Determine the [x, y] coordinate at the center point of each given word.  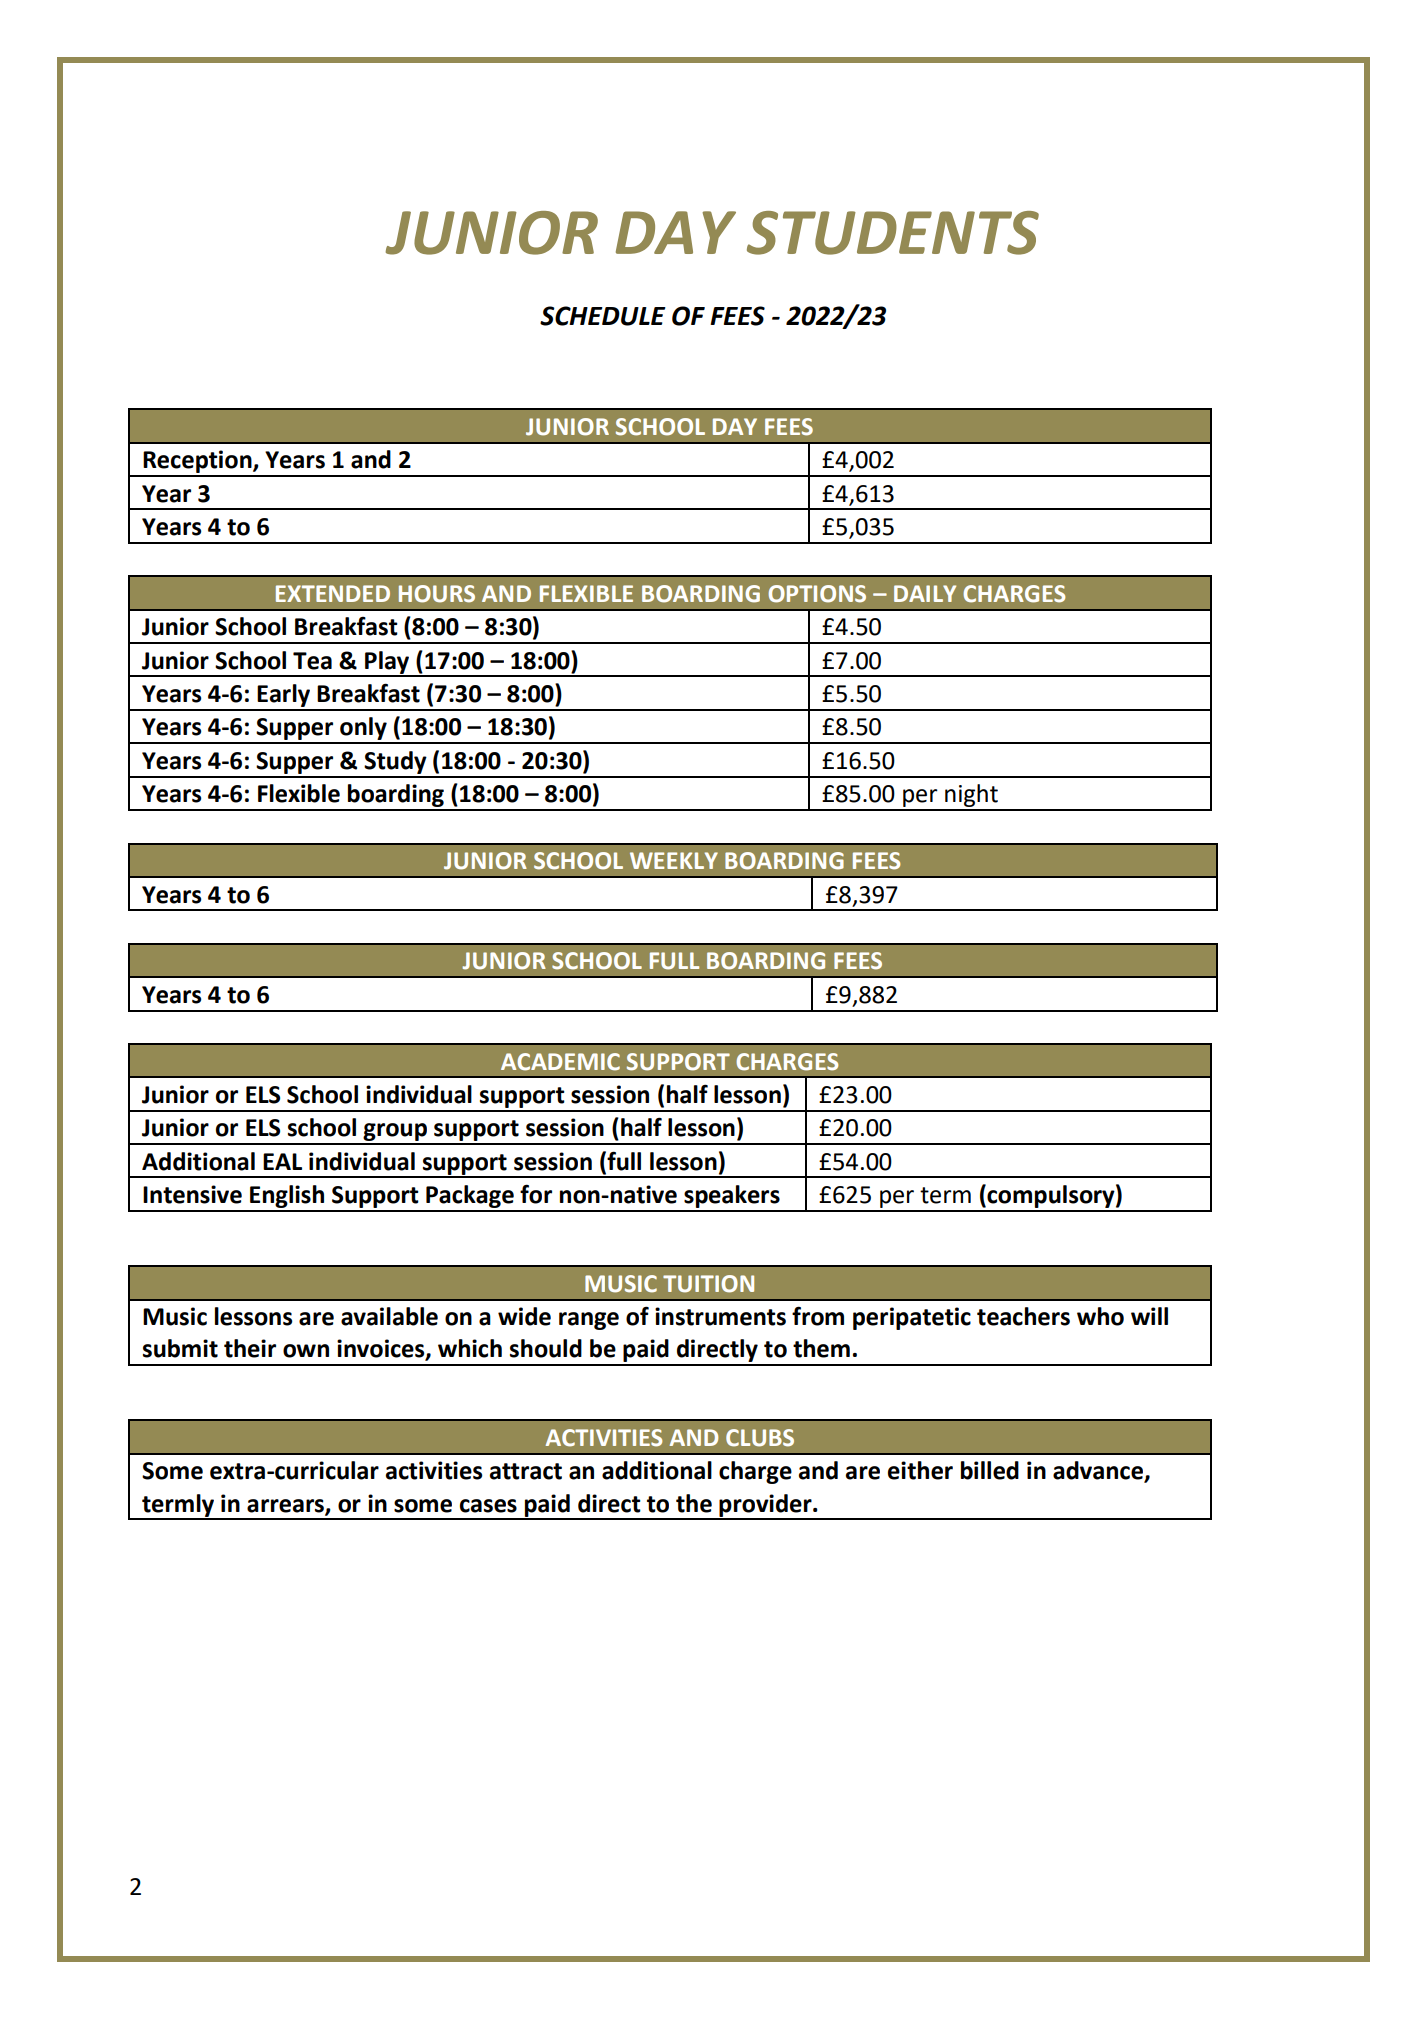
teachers [1023, 1316]
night [971, 797]
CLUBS [760, 1438]
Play [387, 663]
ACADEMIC [560, 1062]
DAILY [925, 593]
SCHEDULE [603, 316]
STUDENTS [893, 233]
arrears [286, 1506]
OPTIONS [817, 594]
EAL [282, 1161]
